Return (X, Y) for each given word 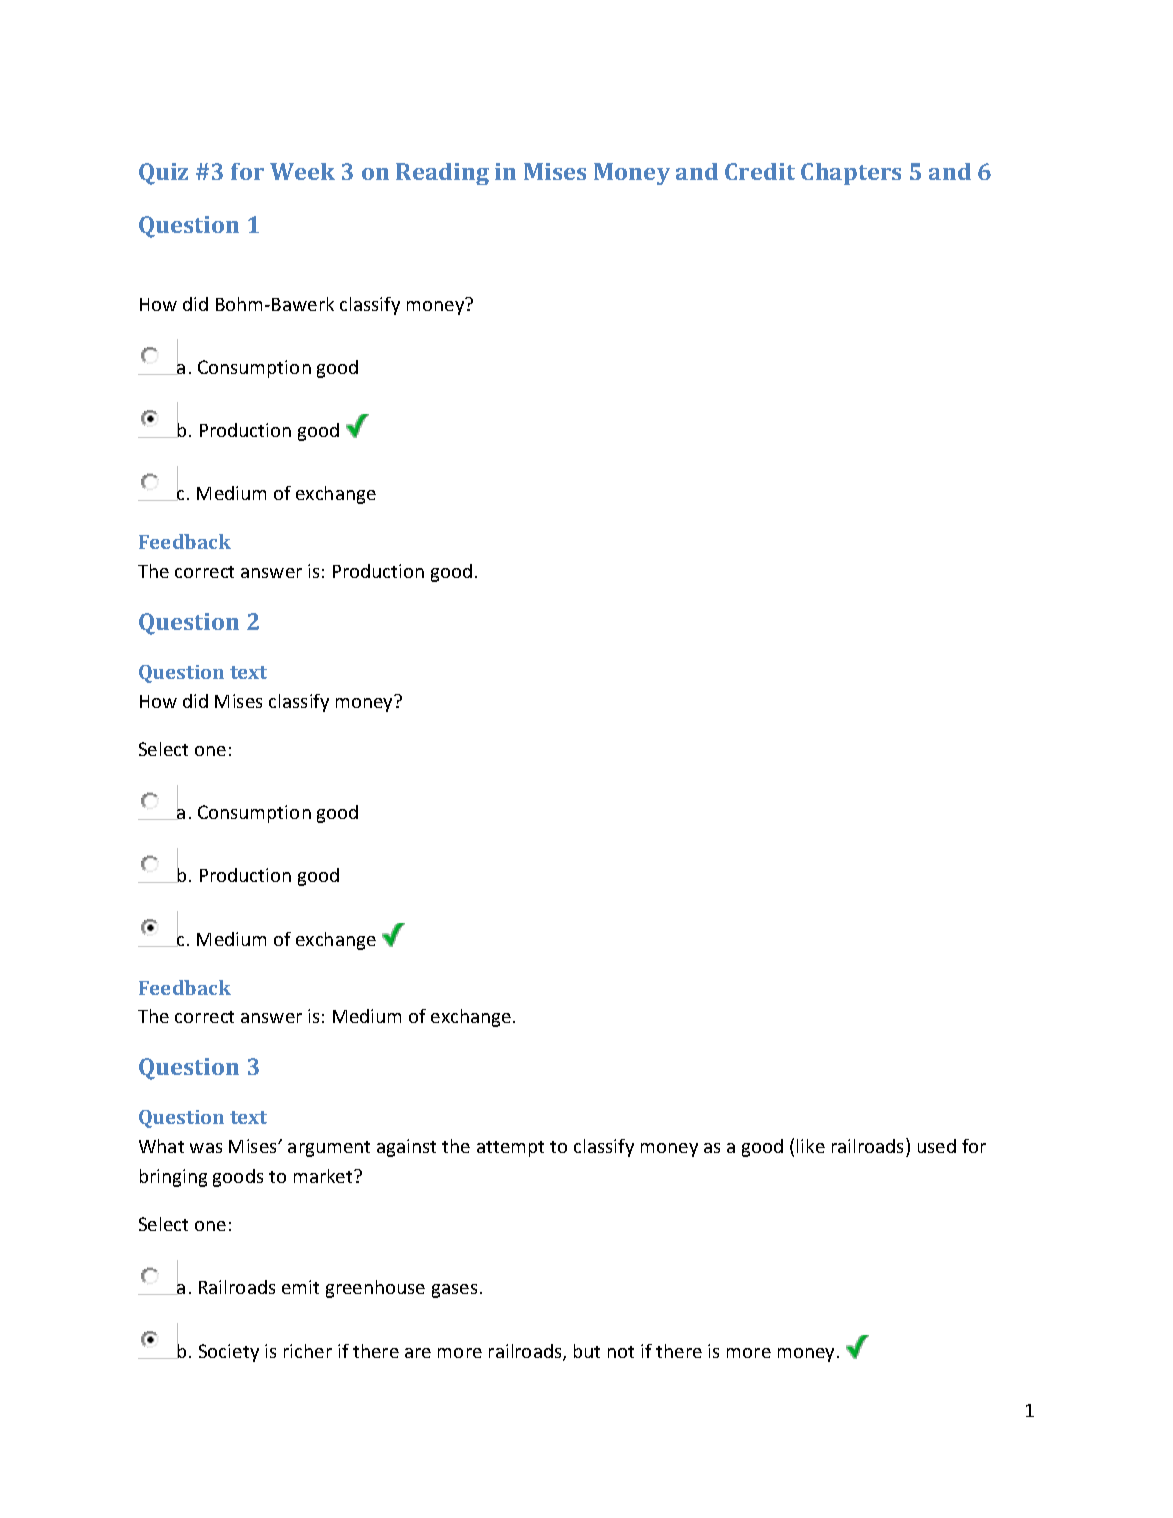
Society (229, 1353)
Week (302, 171)
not (621, 1352)
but (587, 1351)
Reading (442, 174)
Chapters (851, 174)
